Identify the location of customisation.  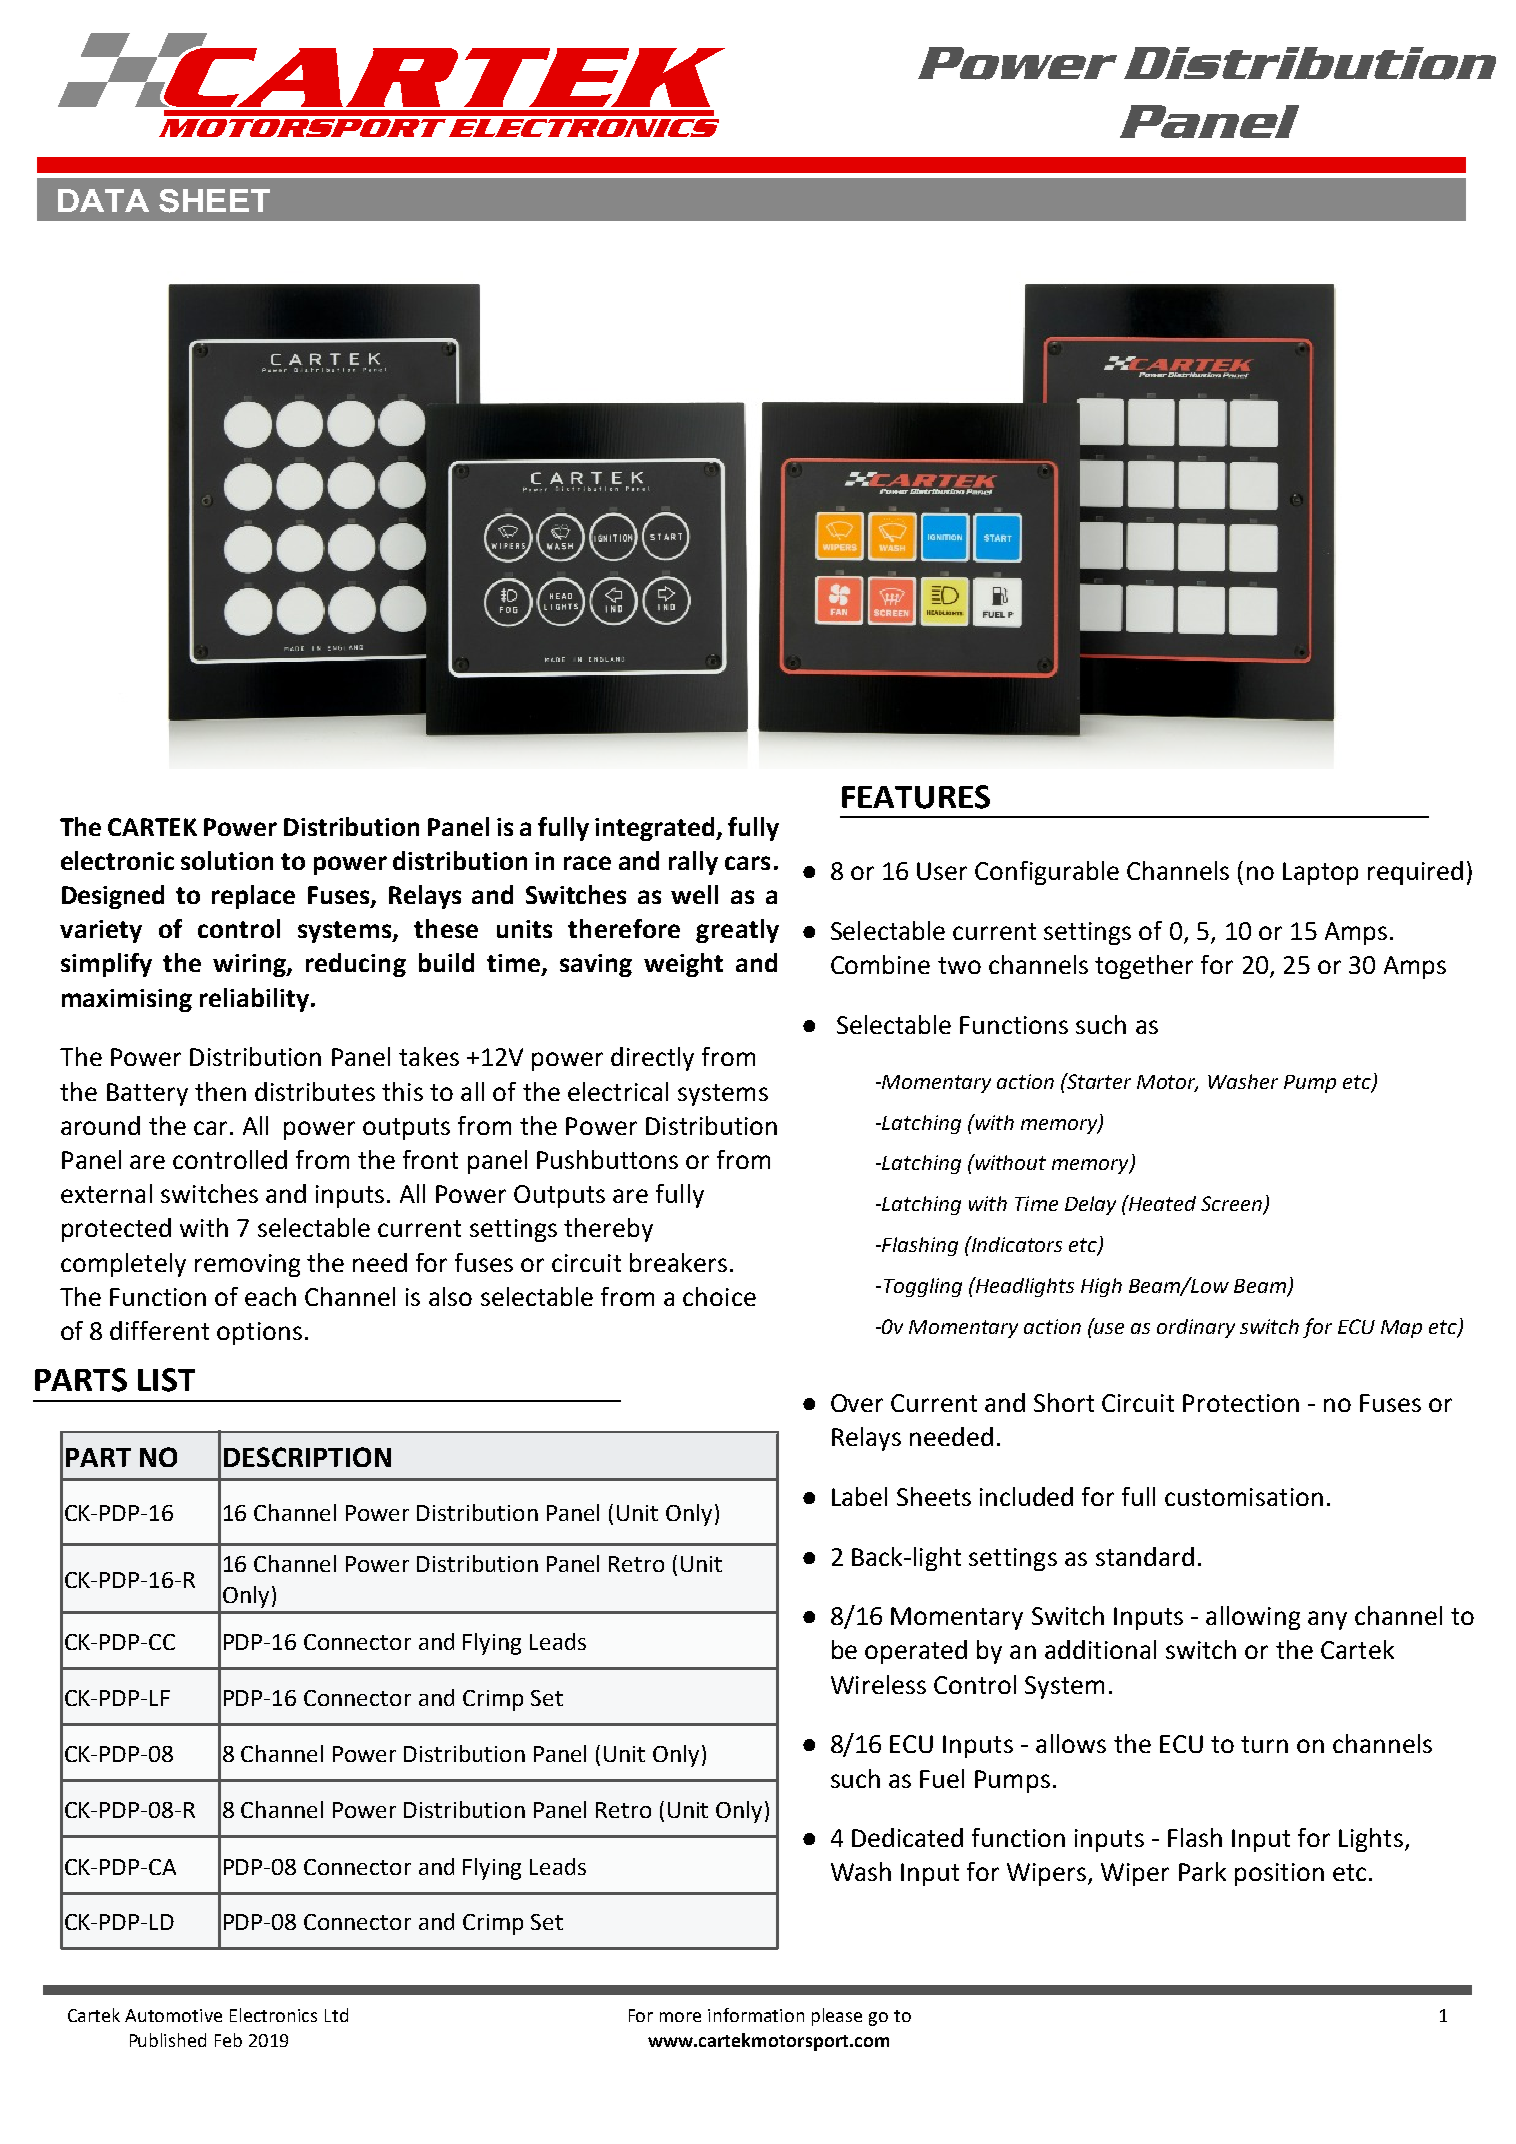
(1244, 1497).
